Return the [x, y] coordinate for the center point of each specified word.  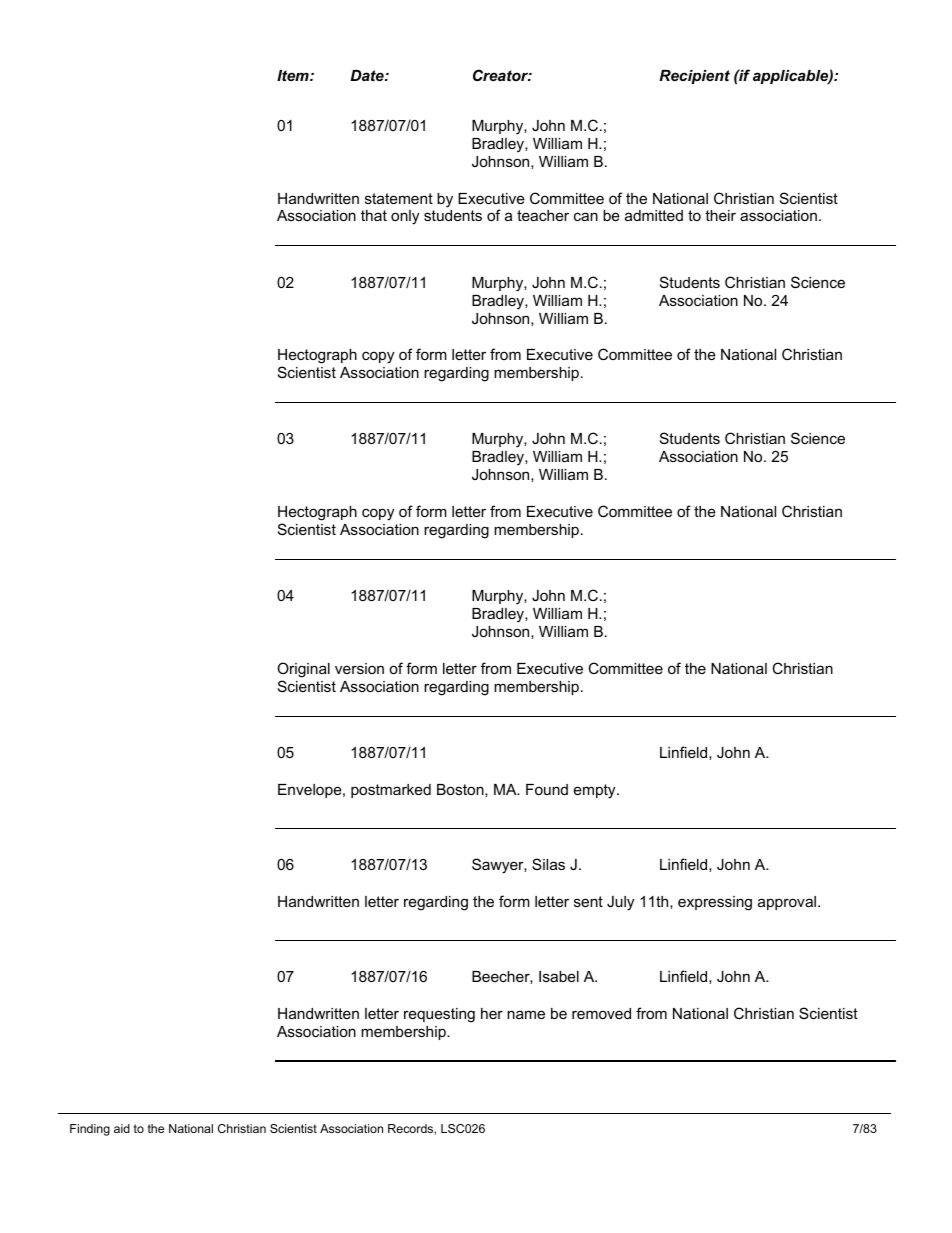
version [359, 668]
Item [294, 75]
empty [596, 791]
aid [122, 1128]
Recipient [694, 77]
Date [368, 75]
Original [303, 670]
